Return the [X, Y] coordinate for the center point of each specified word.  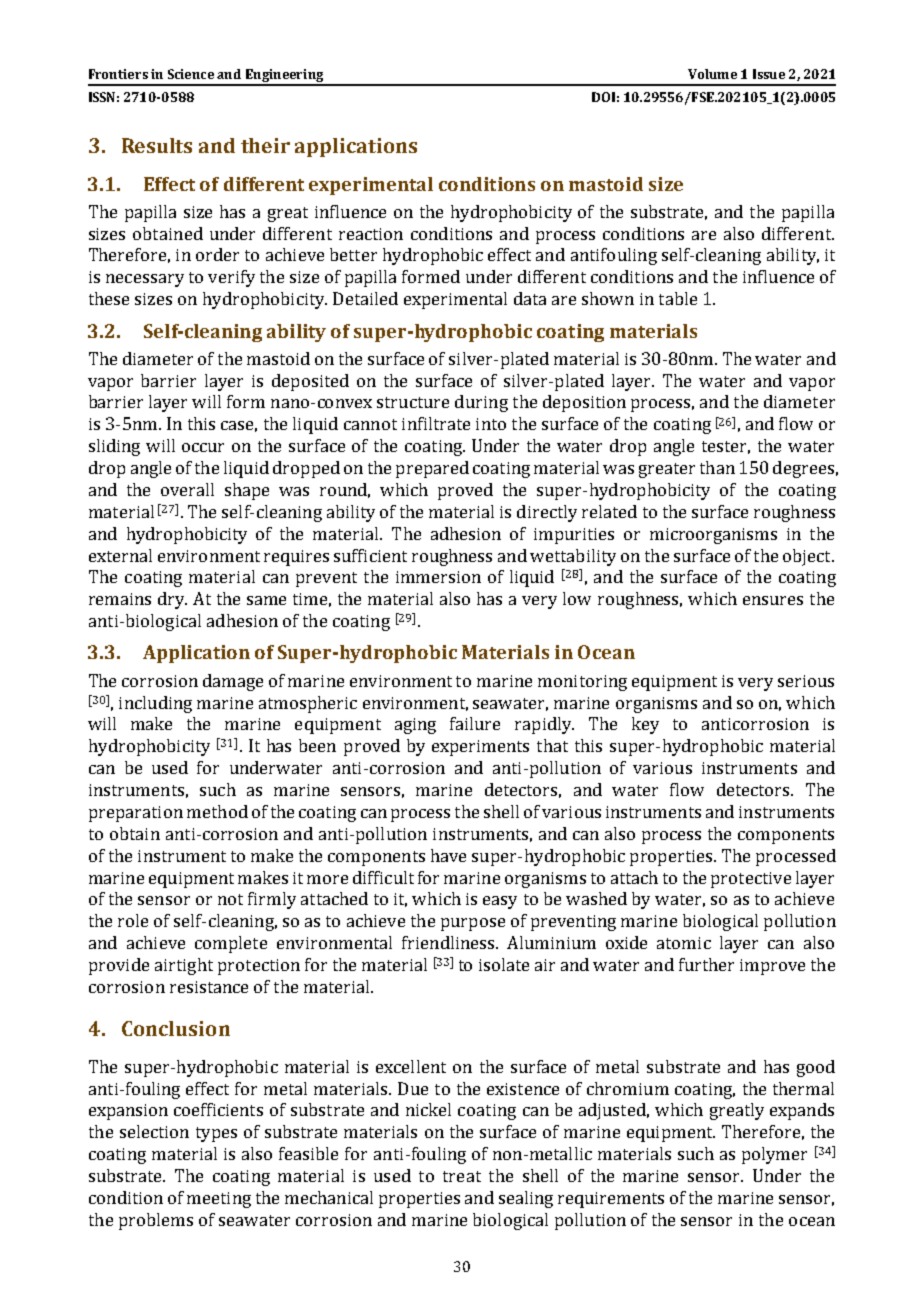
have [448, 855]
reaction [371, 234]
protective [751, 880]
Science [191, 74]
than [717, 467]
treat [462, 1176]
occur [203, 447]
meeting [219, 1200]
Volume [712, 74]
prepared [432, 469]
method [217, 811]
